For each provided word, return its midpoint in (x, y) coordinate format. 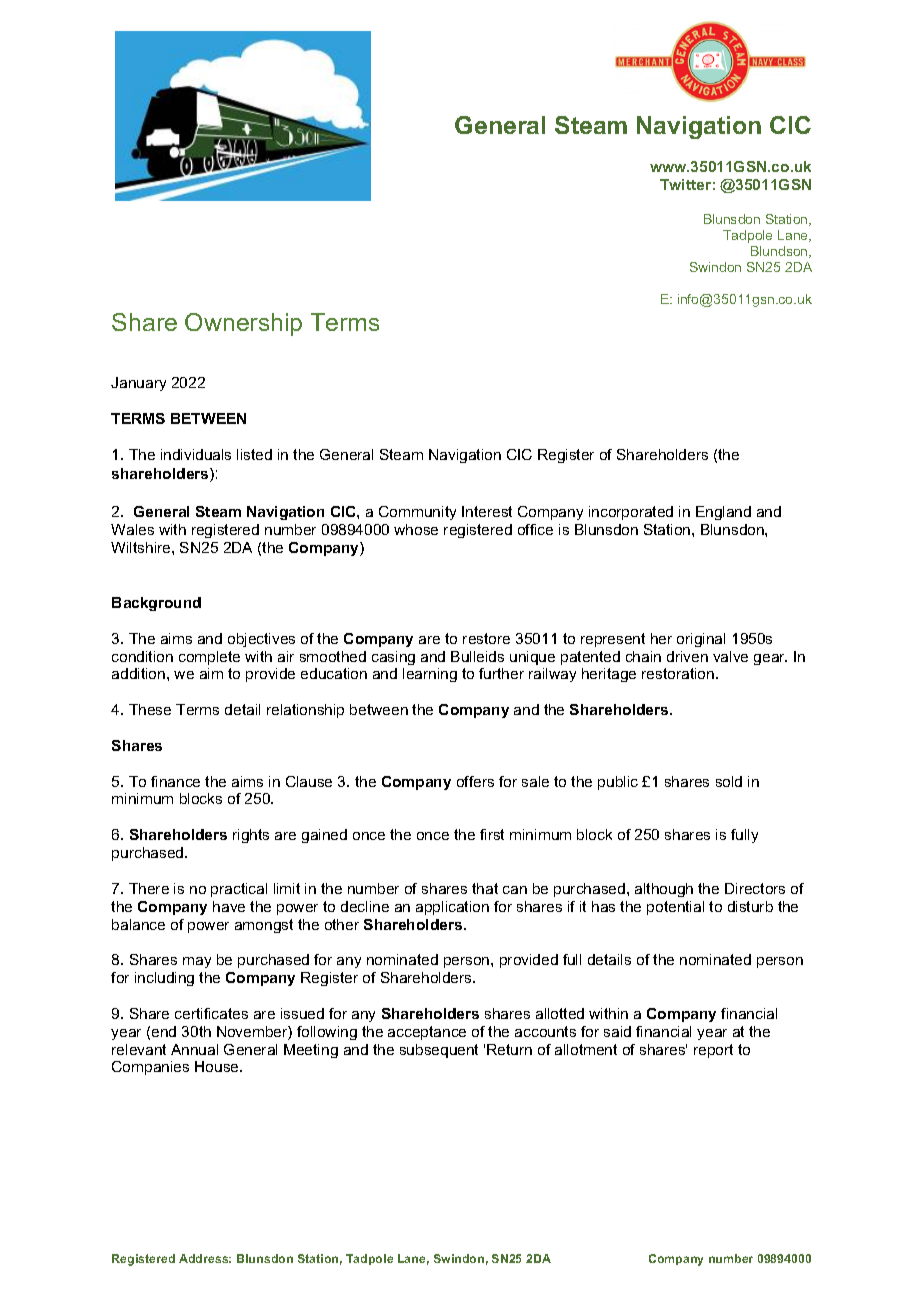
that (485, 888)
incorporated (631, 513)
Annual (194, 1049)
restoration (678, 673)
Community (417, 513)
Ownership (243, 324)
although (664, 890)
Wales (132, 529)
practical (239, 890)
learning (430, 675)
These (150, 709)
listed (254, 454)
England (723, 513)
